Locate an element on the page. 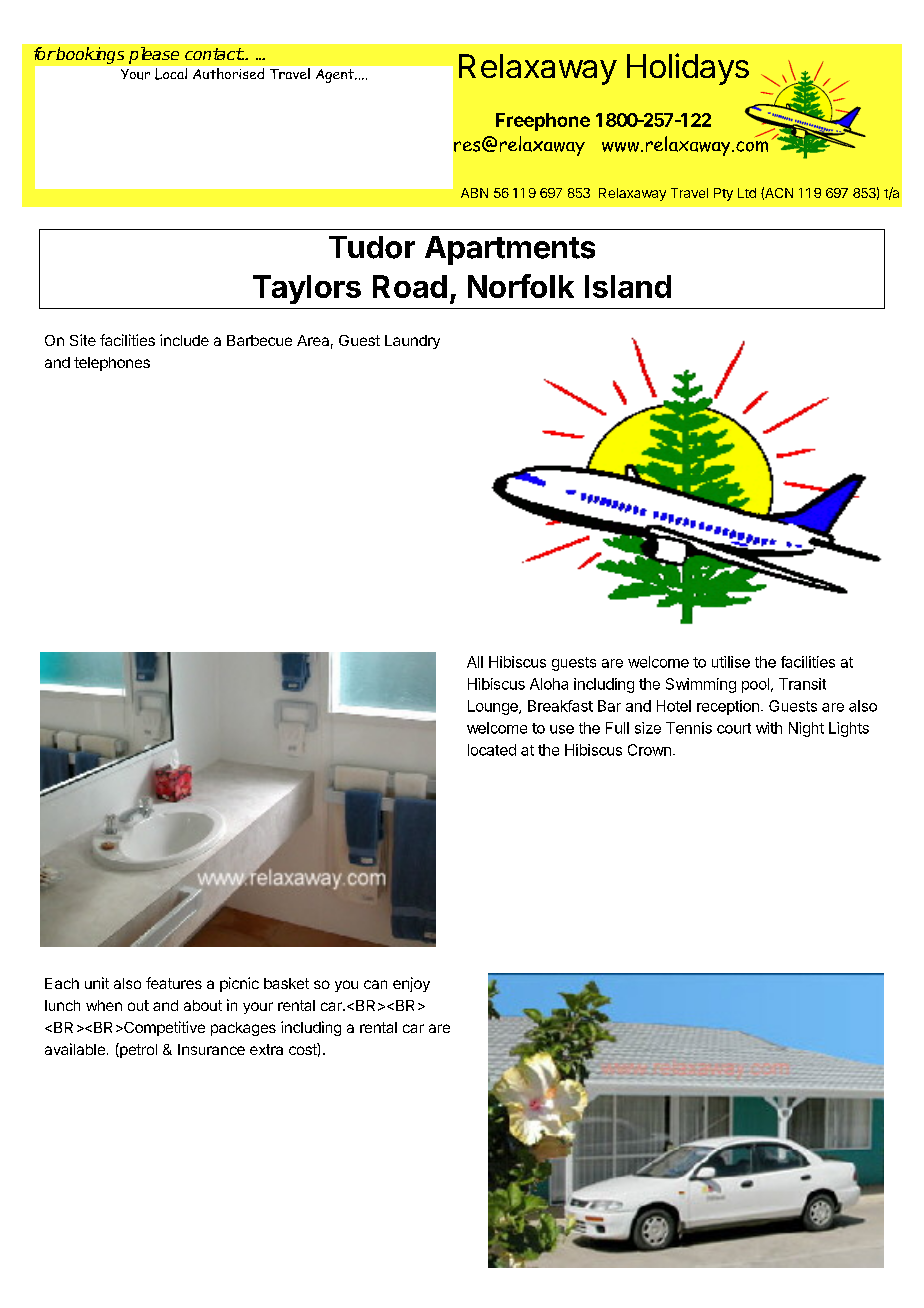 The height and width of the page is (1308, 924). All is located at coordinates (475, 662).
